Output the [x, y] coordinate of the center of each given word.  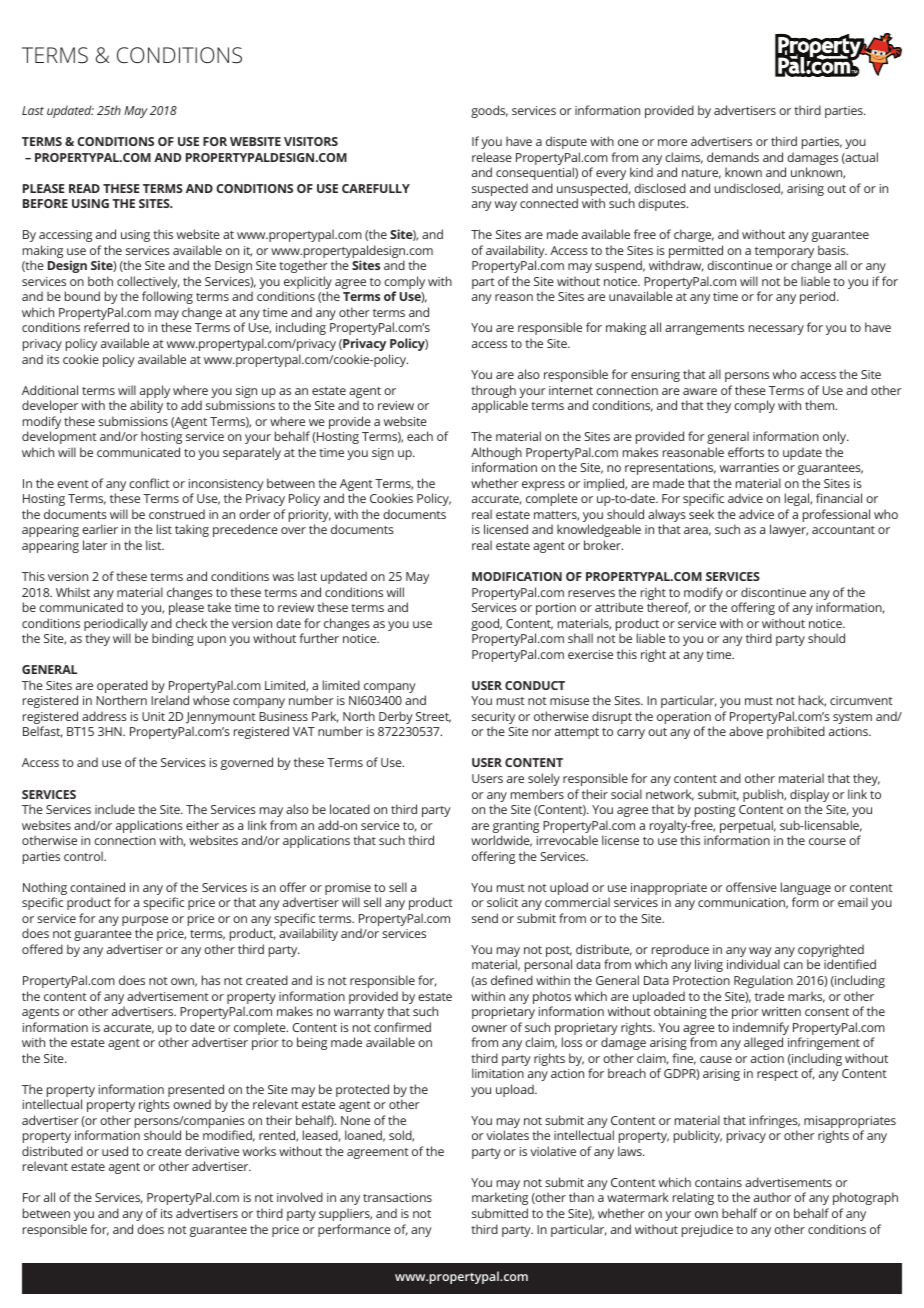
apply [154, 393]
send [485, 918]
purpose [145, 922]
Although [496, 455]
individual [753, 964]
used [115, 1151]
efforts [746, 452]
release [492, 157]
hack [812, 701]
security [493, 719]
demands [733, 157]
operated [122, 688]
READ [84, 188]
